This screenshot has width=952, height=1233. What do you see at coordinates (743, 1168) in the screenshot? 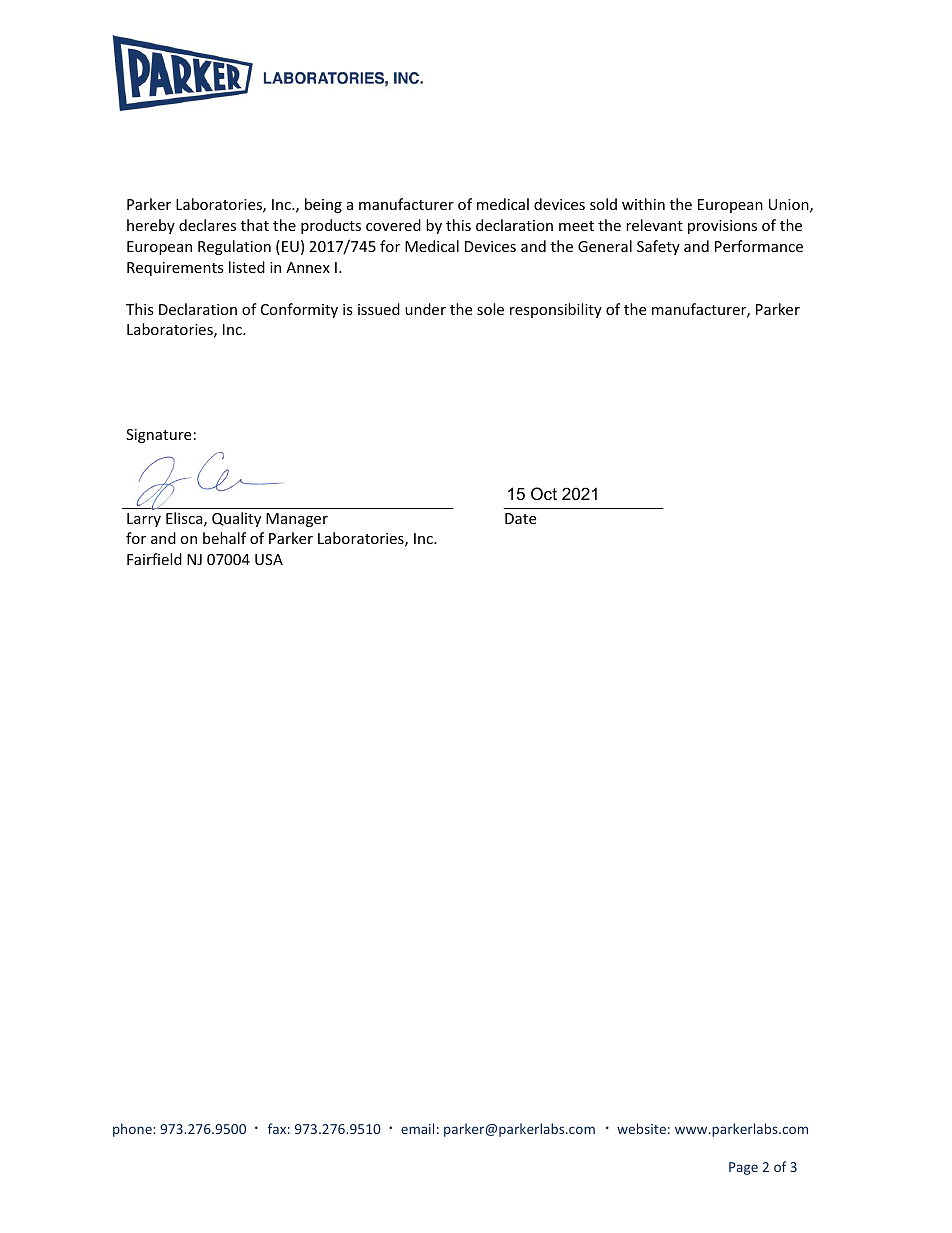
I see `Page` at bounding box center [743, 1168].
